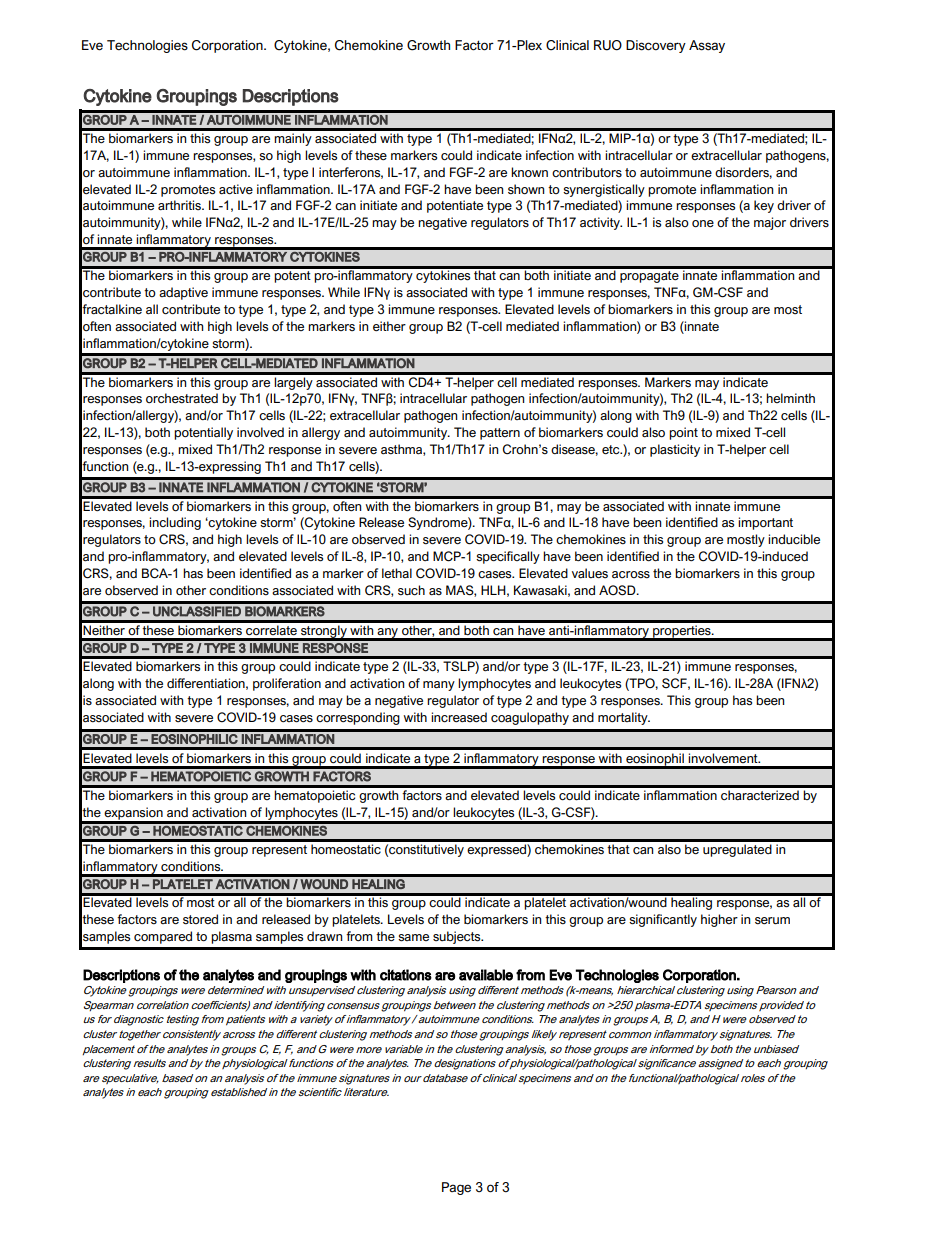 This screenshot has height=1233, width=952. I want to click on active, so click(236, 189).
